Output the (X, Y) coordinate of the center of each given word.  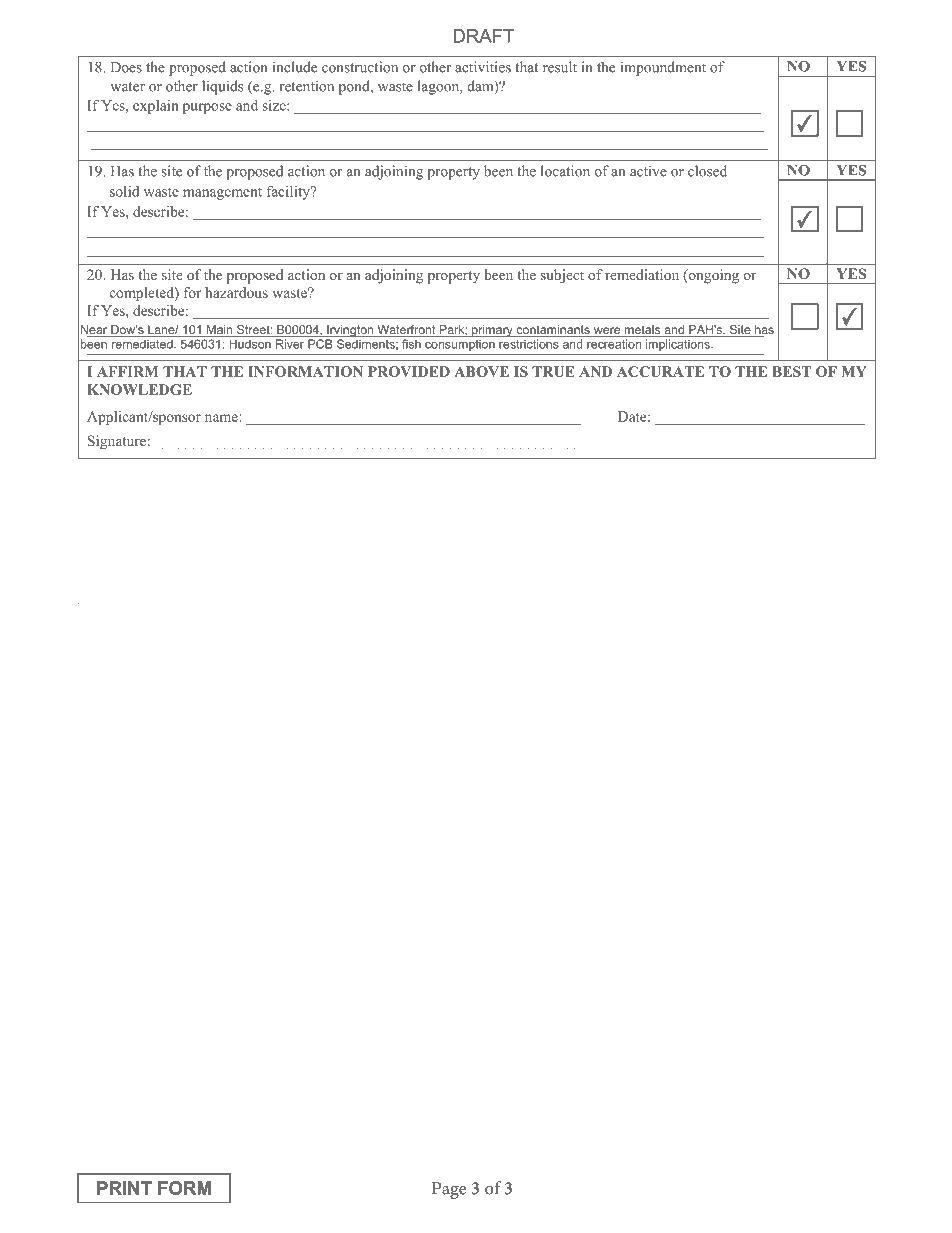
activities (483, 67)
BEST (791, 371)
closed (707, 171)
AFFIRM (127, 371)
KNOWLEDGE (139, 389)
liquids (222, 87)
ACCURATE (660, 371)
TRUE (553, 371)
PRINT (124, 1188)
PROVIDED (409, 371)
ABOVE (481, 371)
